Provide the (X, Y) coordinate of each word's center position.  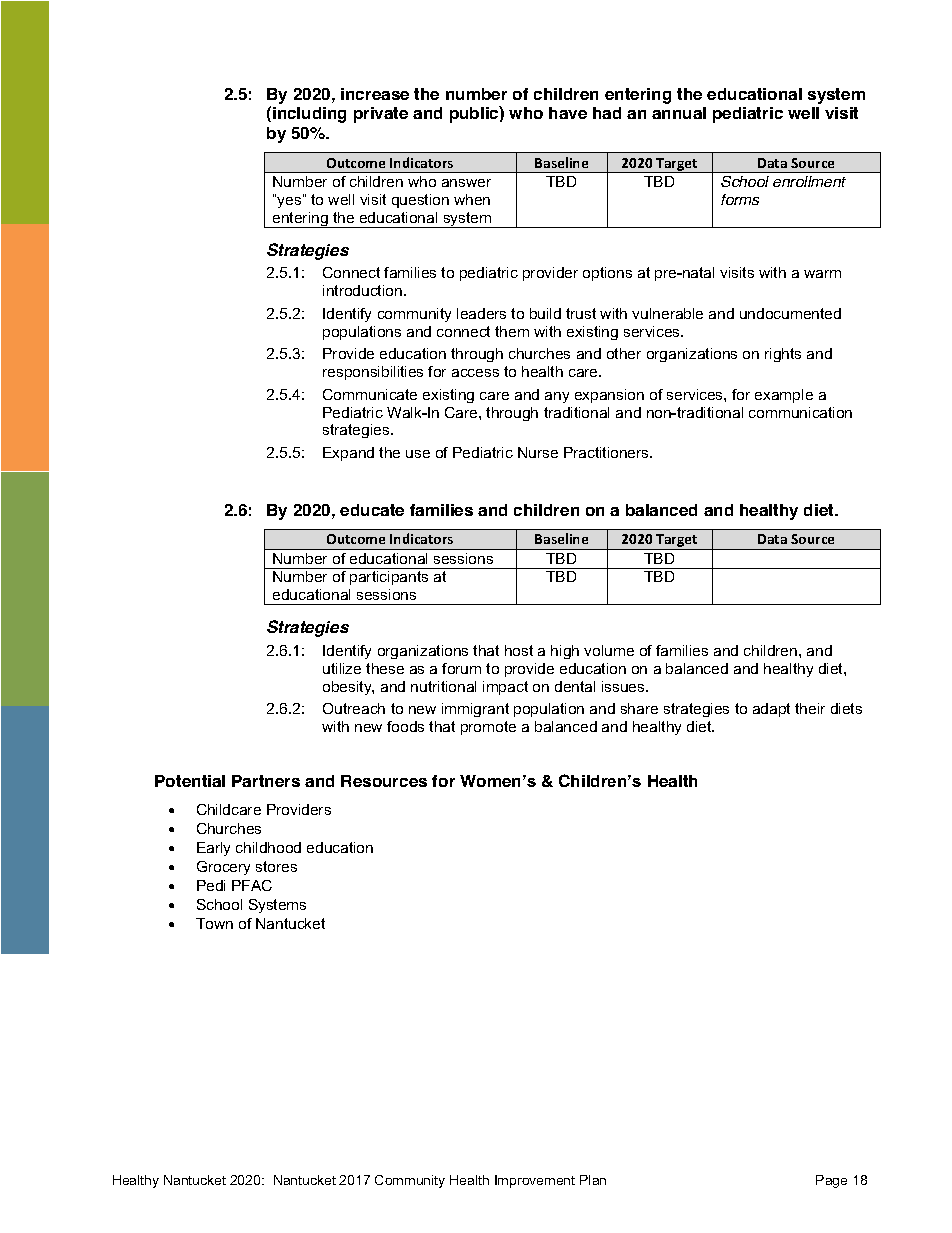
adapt (771, 710)
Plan (593, 1180)
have (568, 113)
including (309, 115)
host (519, 650)
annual (679, 113)
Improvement (535, 1181)
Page (831, 1181)
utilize (342, 668)
